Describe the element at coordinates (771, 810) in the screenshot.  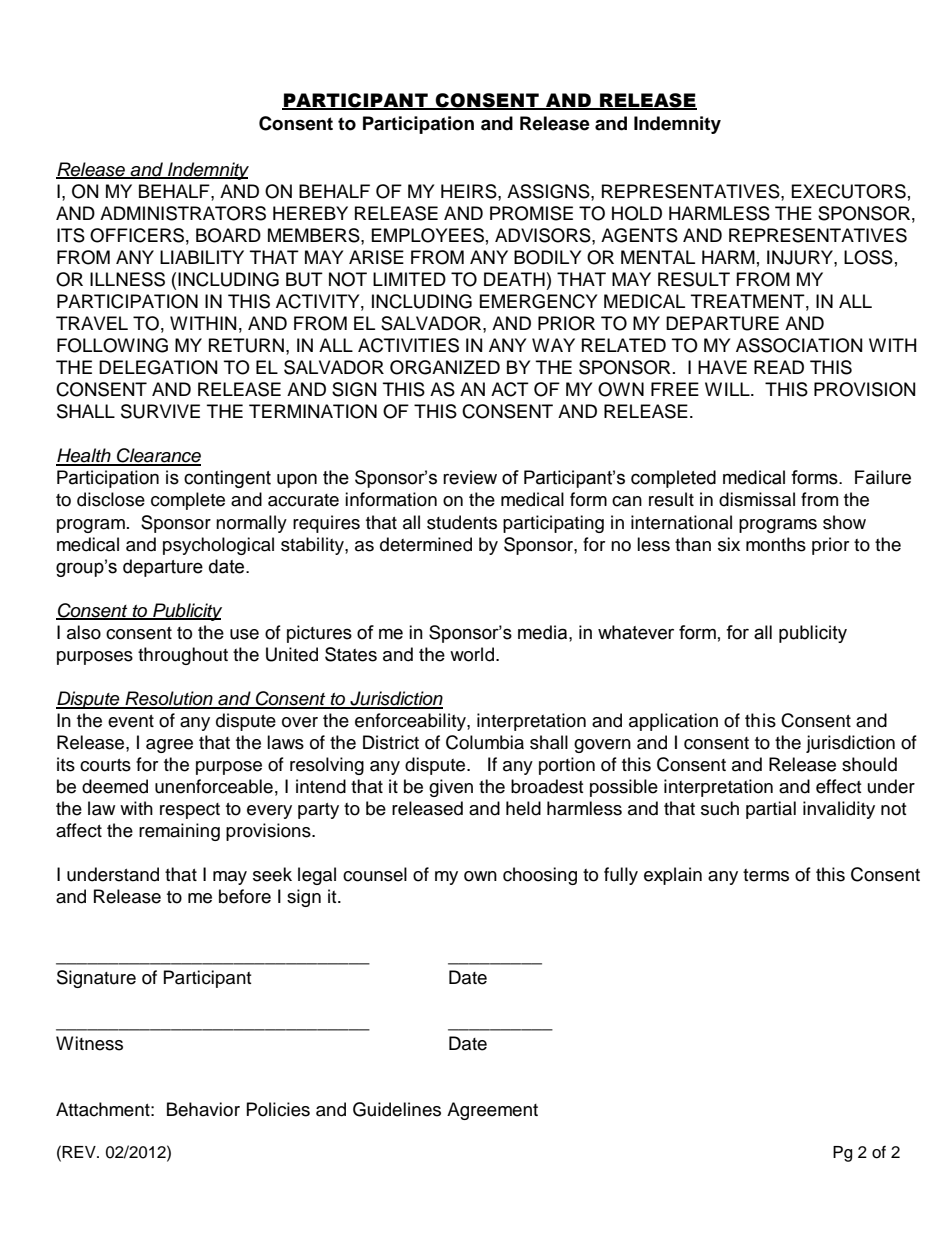
I see `partial` at that location.
